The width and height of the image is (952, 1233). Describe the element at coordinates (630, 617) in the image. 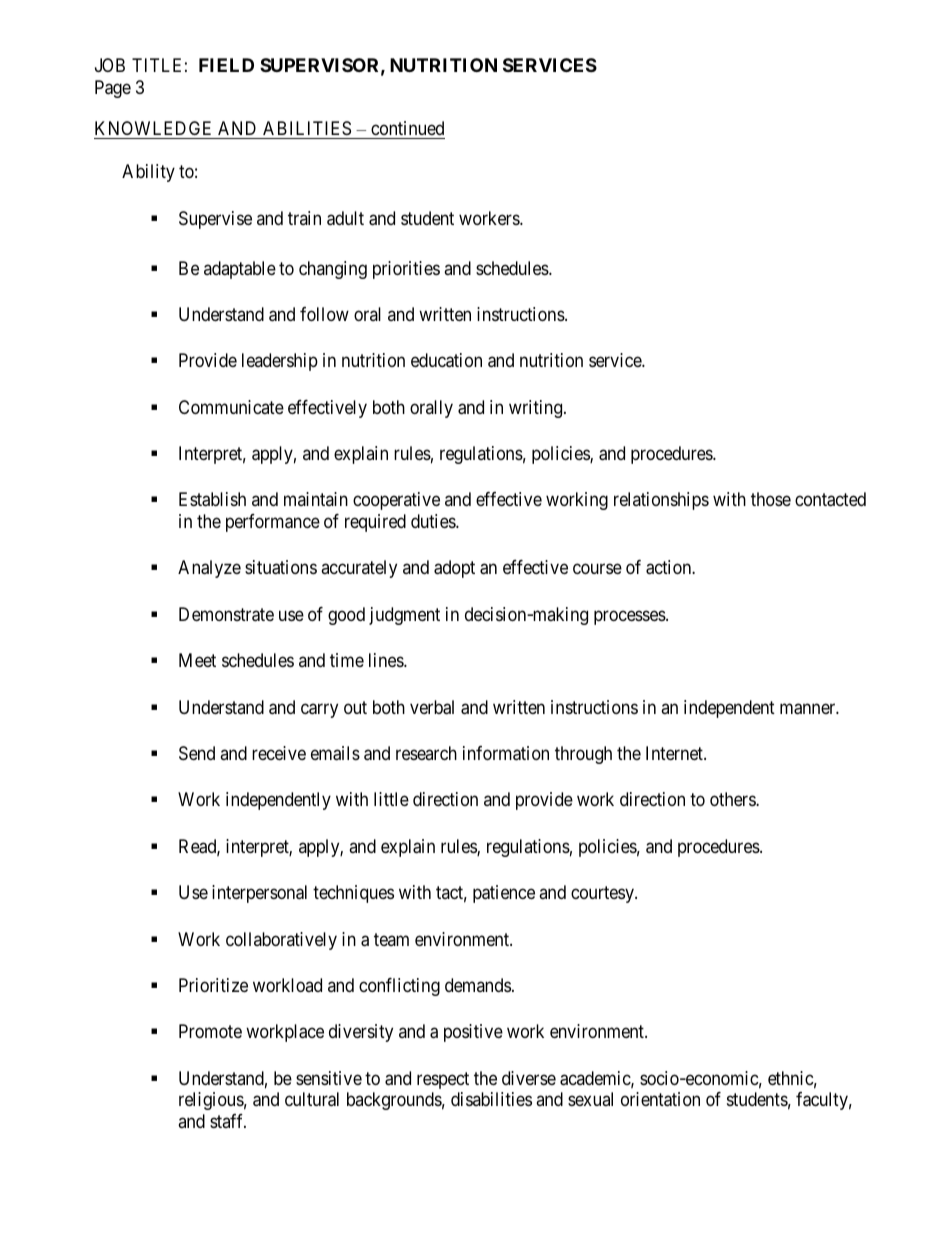

I see `processes` at that location.
